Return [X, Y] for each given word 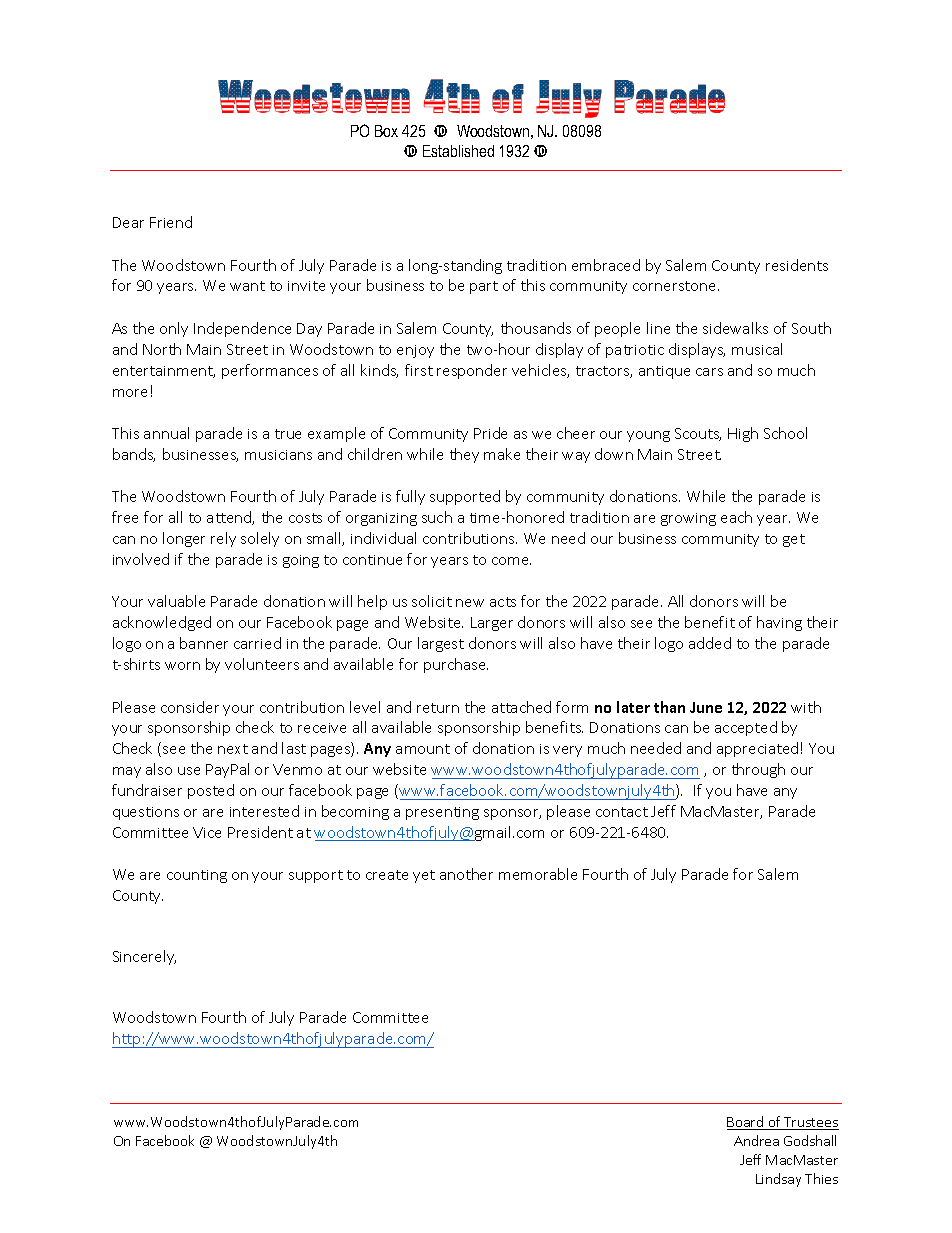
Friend [171, 222]
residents [797, 265]
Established [458, 151]
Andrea [756, 1140]
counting [197, 876]
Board [746, 1123]
